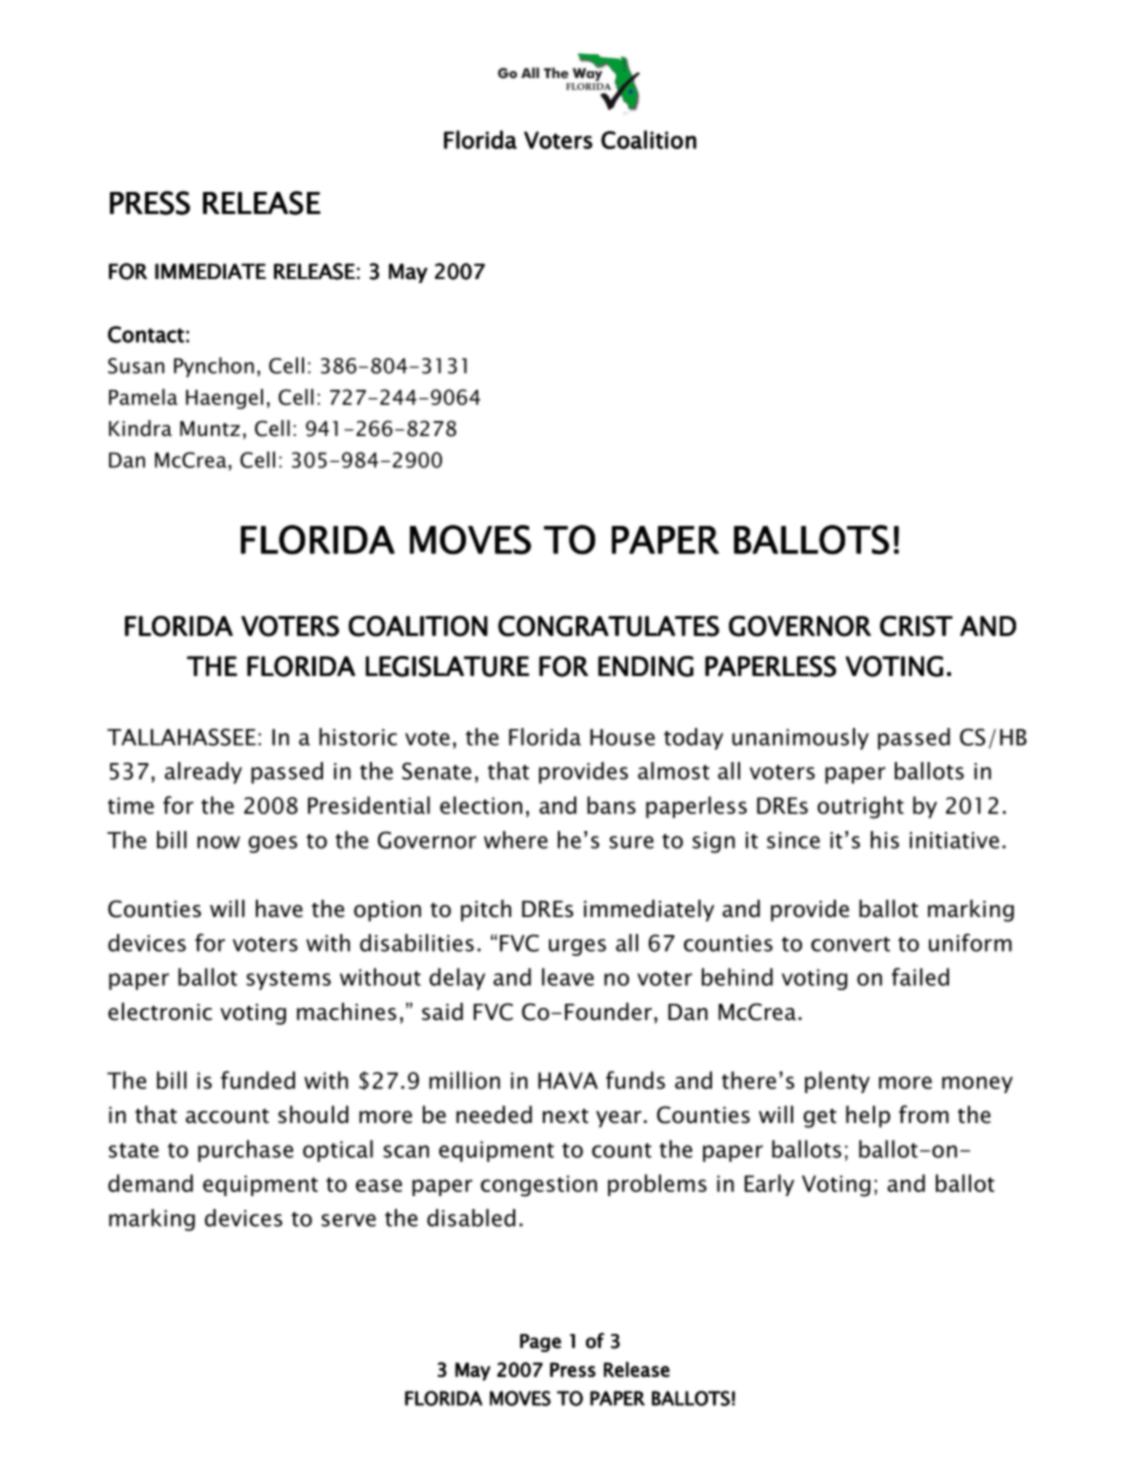 The width and height of the image is (1140, 1476). Describe the element at coordinates (516, 840) in the image. I see `where` at that location.
